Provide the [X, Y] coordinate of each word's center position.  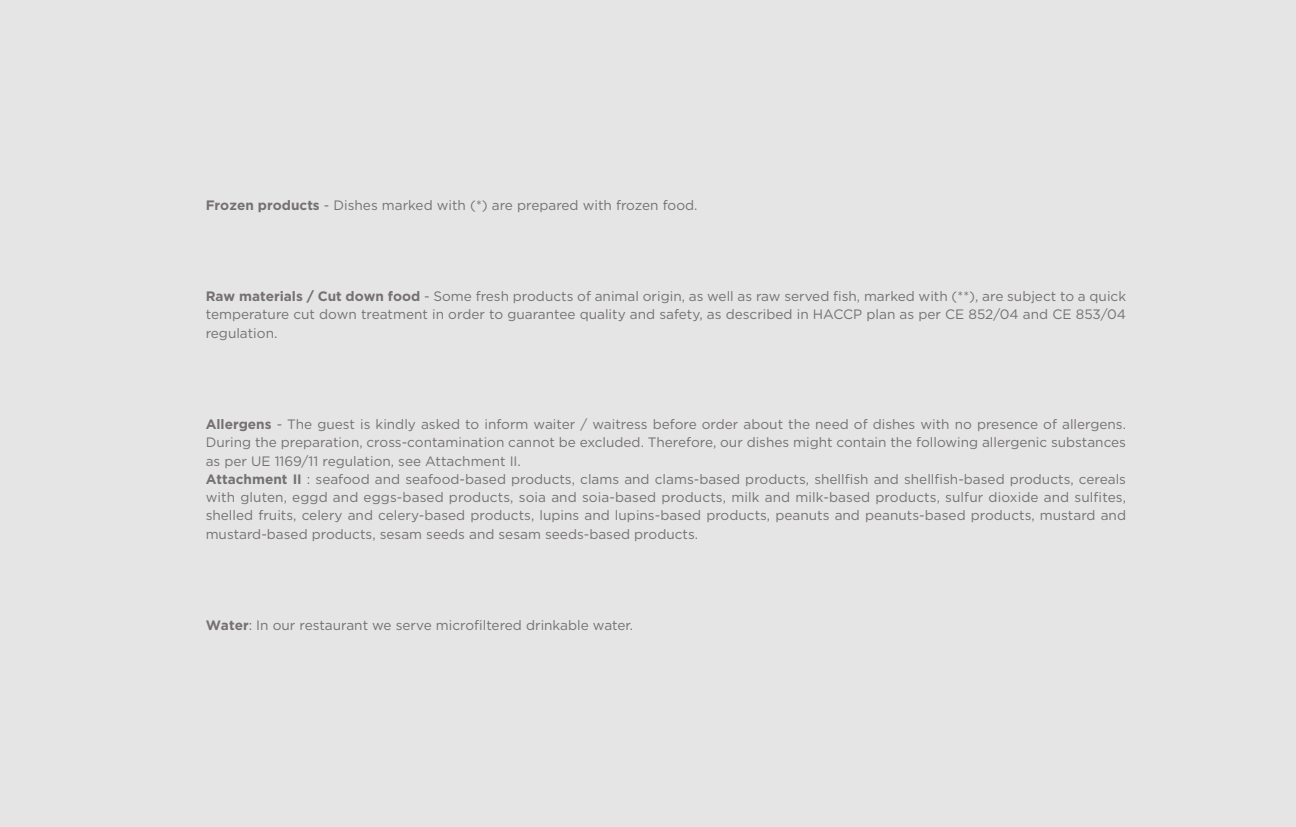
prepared [547, 206]
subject [1032, 297]
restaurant [334, 625]
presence [1007, 426]
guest [336, 425]
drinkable [557, 625]
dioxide [1013, 497]
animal [616, 296]
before [675, 424]
